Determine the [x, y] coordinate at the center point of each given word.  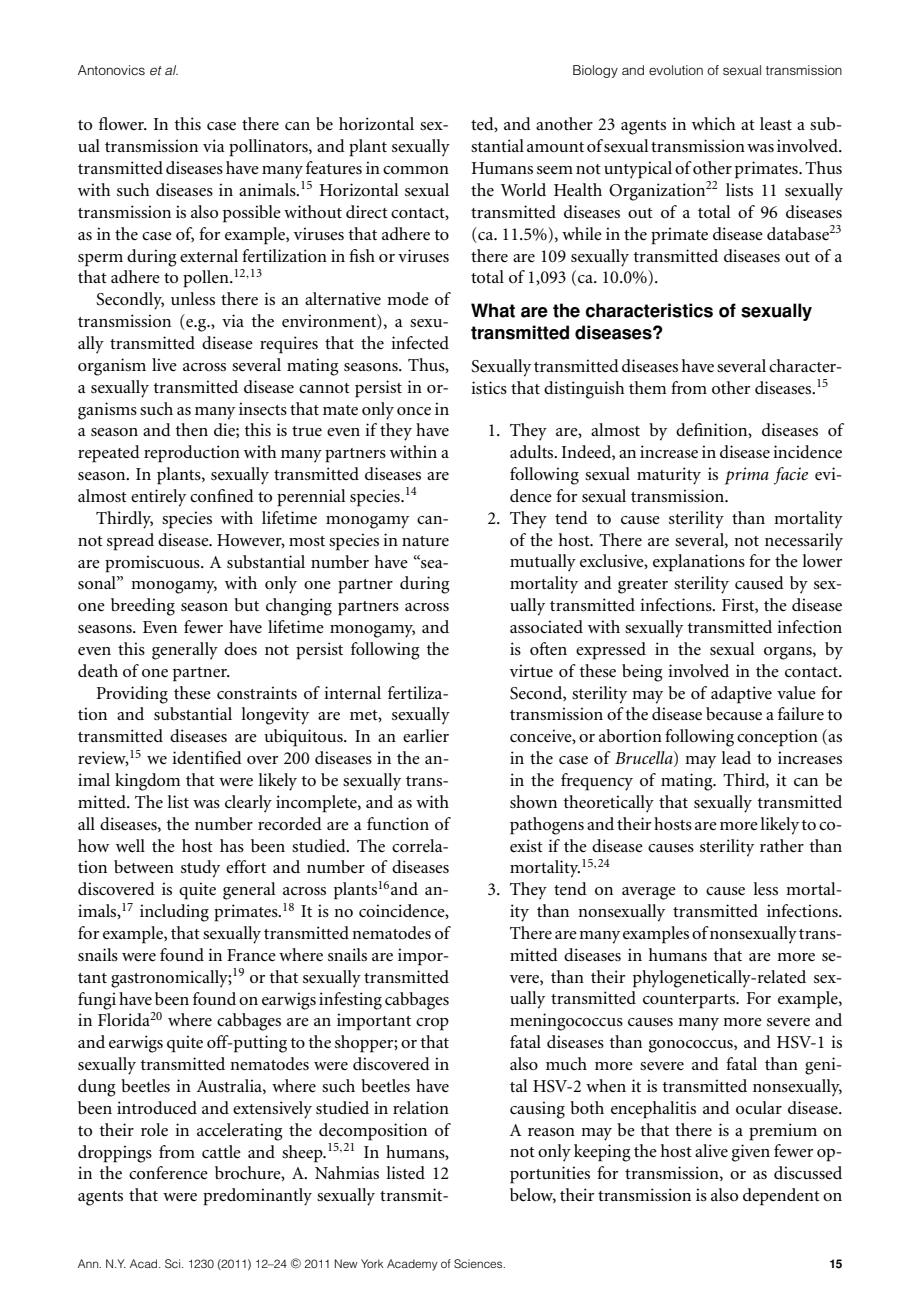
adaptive [741, 695]
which [714, 123]
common [416, 170]
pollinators [269, 148]
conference [168, 1173]
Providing [132, 695]
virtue [531, 671]
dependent [781, 1197]
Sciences [479, 1264]
